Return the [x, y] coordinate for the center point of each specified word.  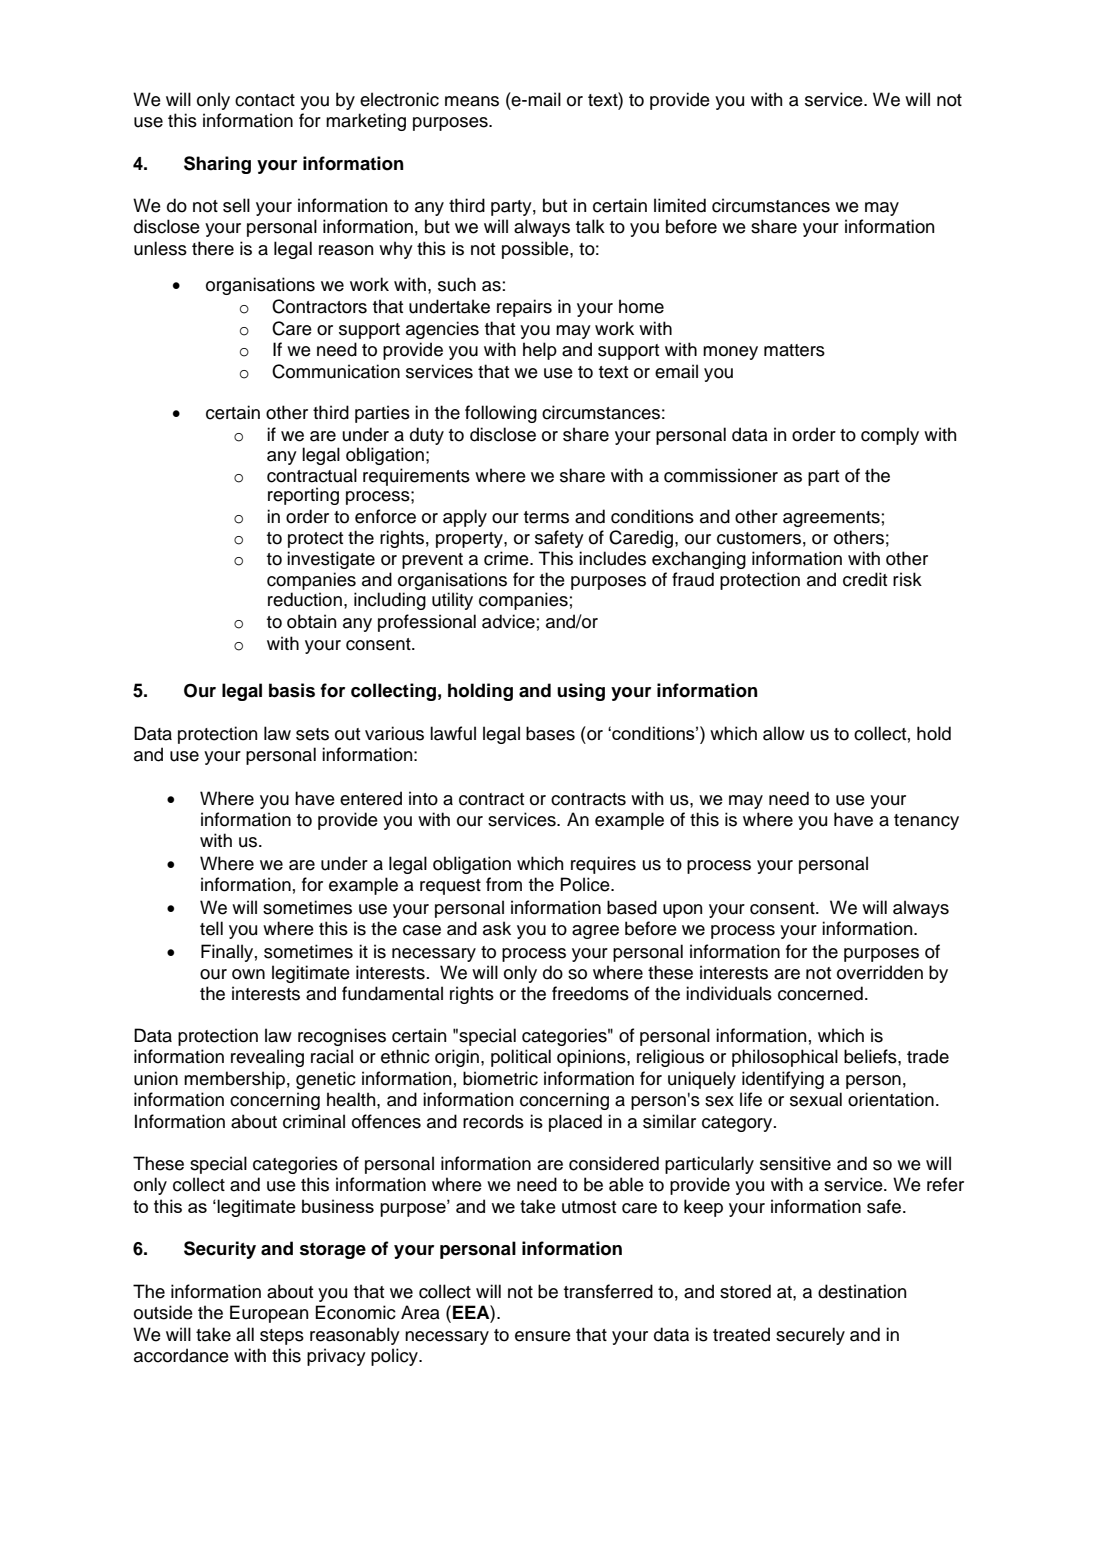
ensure [543, 1336]
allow [784, 733]
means [472, 101]
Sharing [217, 165]
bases [550, 733]
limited [680, 205]
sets [312, 734]
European [269, 1314]
